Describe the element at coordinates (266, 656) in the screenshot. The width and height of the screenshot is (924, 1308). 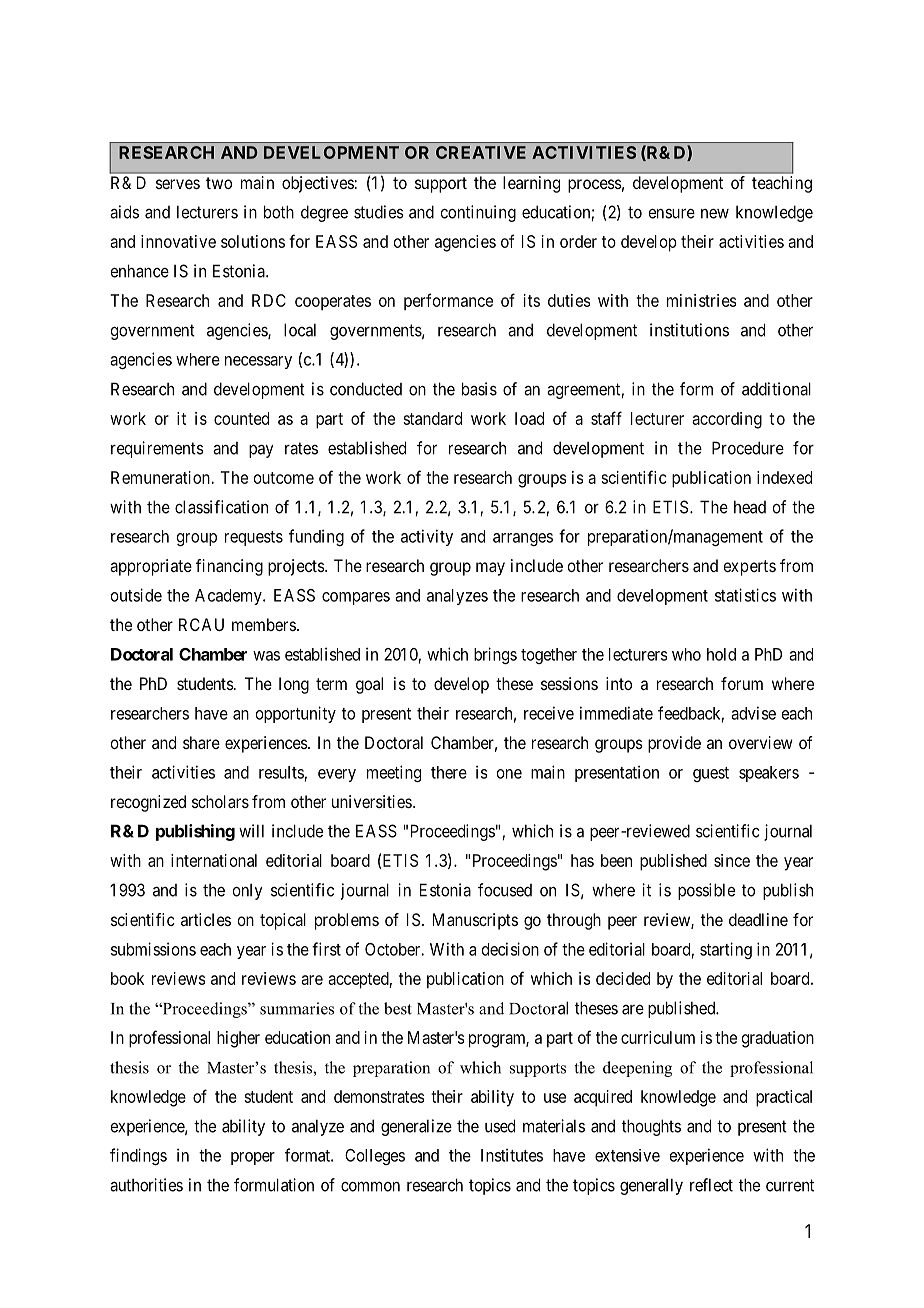
I see `was` at that location.
